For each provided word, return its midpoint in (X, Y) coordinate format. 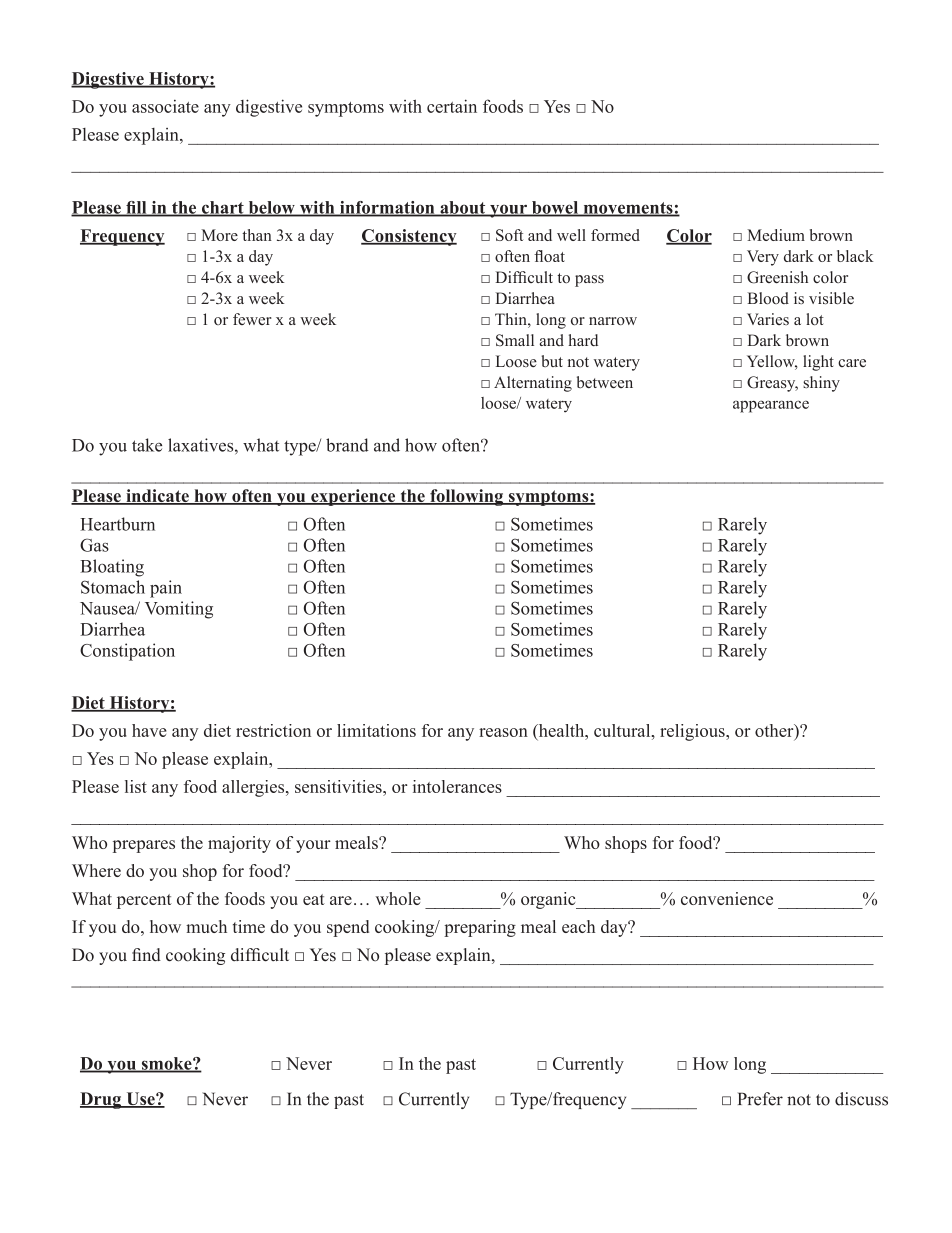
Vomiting (179, 610)
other (775, 731)
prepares (144, 846)
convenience (727, 898)
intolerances (457, 786)
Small (515, 340)
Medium (776, 235)
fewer (252, 319)
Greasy (772, 384)
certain (452, 106)
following (467, 497)
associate (165, 106)
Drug (102, 1100)
